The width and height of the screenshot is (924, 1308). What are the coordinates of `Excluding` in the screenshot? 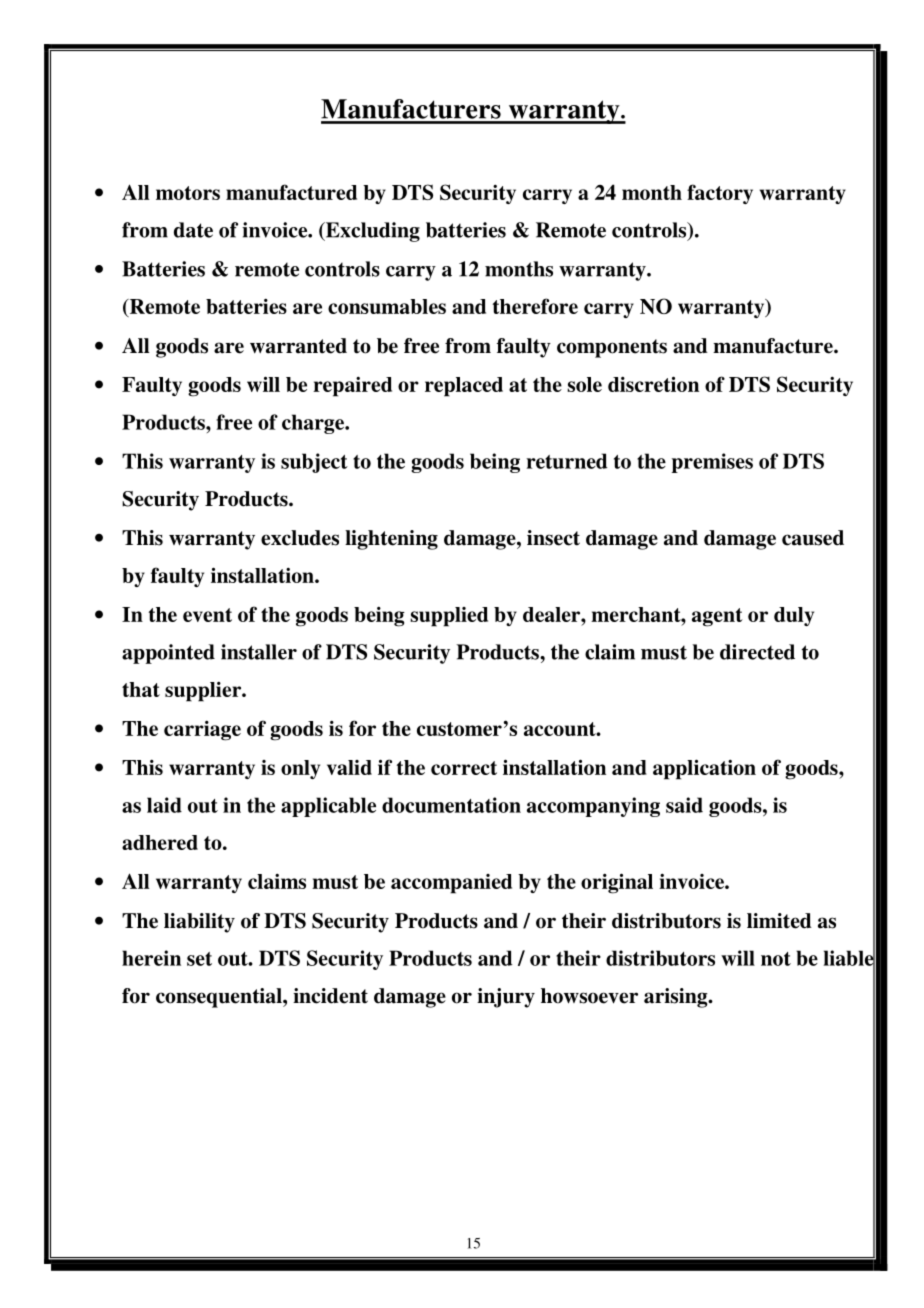 It's located at (371, 232).
